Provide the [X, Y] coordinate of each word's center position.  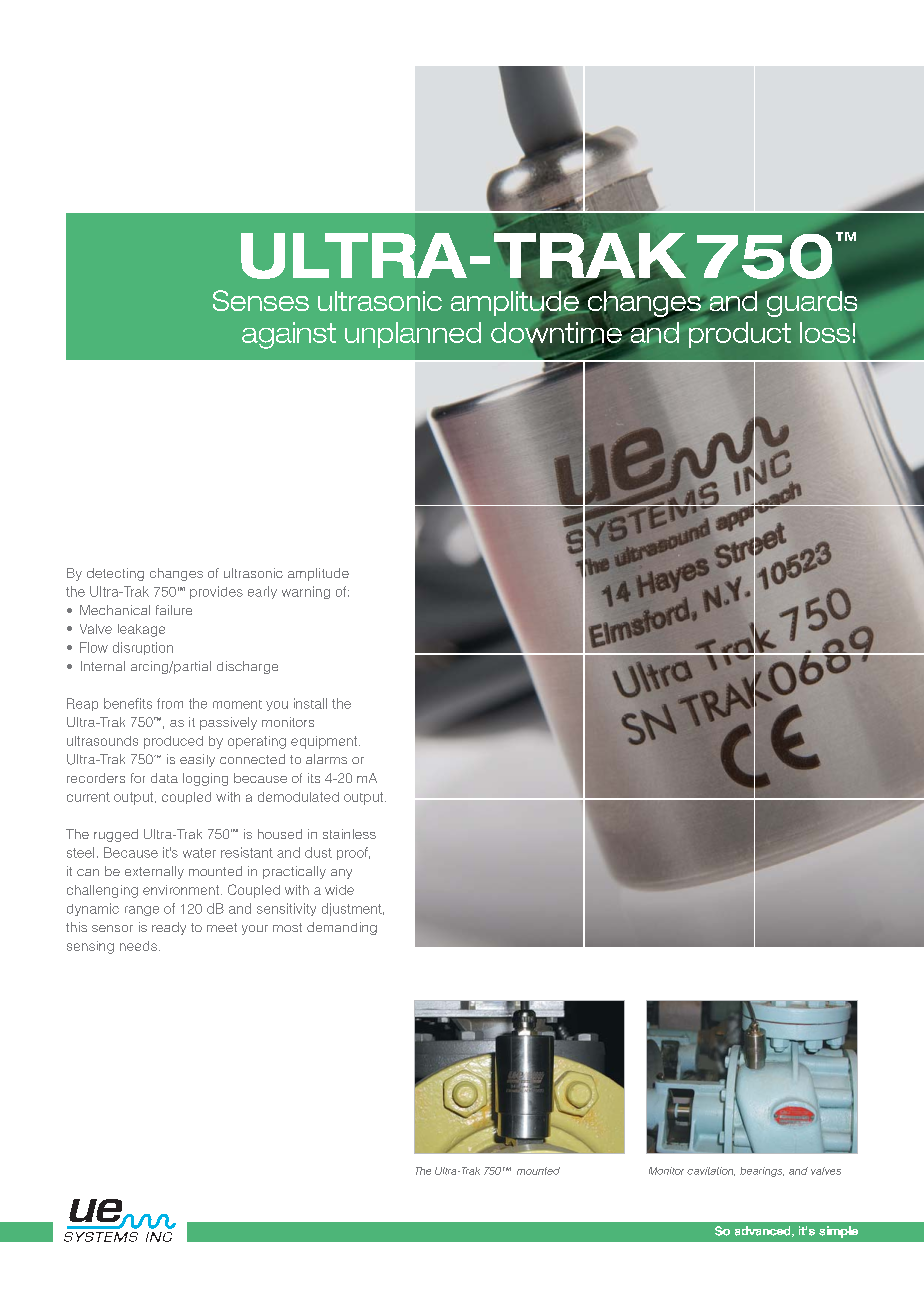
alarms [326, 759]
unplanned [413, 335]
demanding [342, 928]
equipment [325, 742]
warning [306, 592]
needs [138, 946]
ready [169, 928]
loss [825, 332]
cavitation [711, 1171]
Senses [261, 300]
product [740, 335]
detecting [115, 574]
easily [197, 760]
